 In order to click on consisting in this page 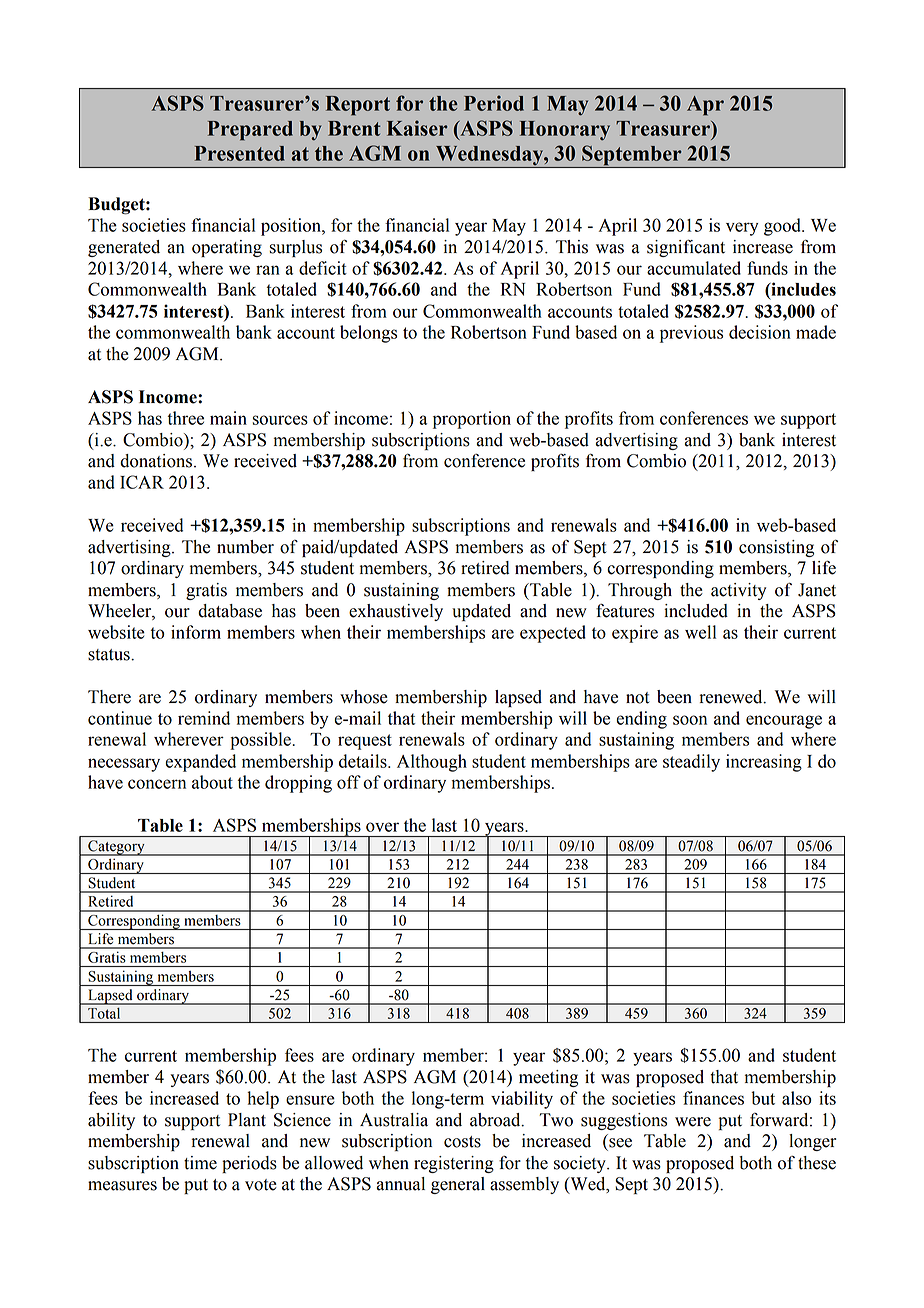, I will do `click(776, 548)`.
